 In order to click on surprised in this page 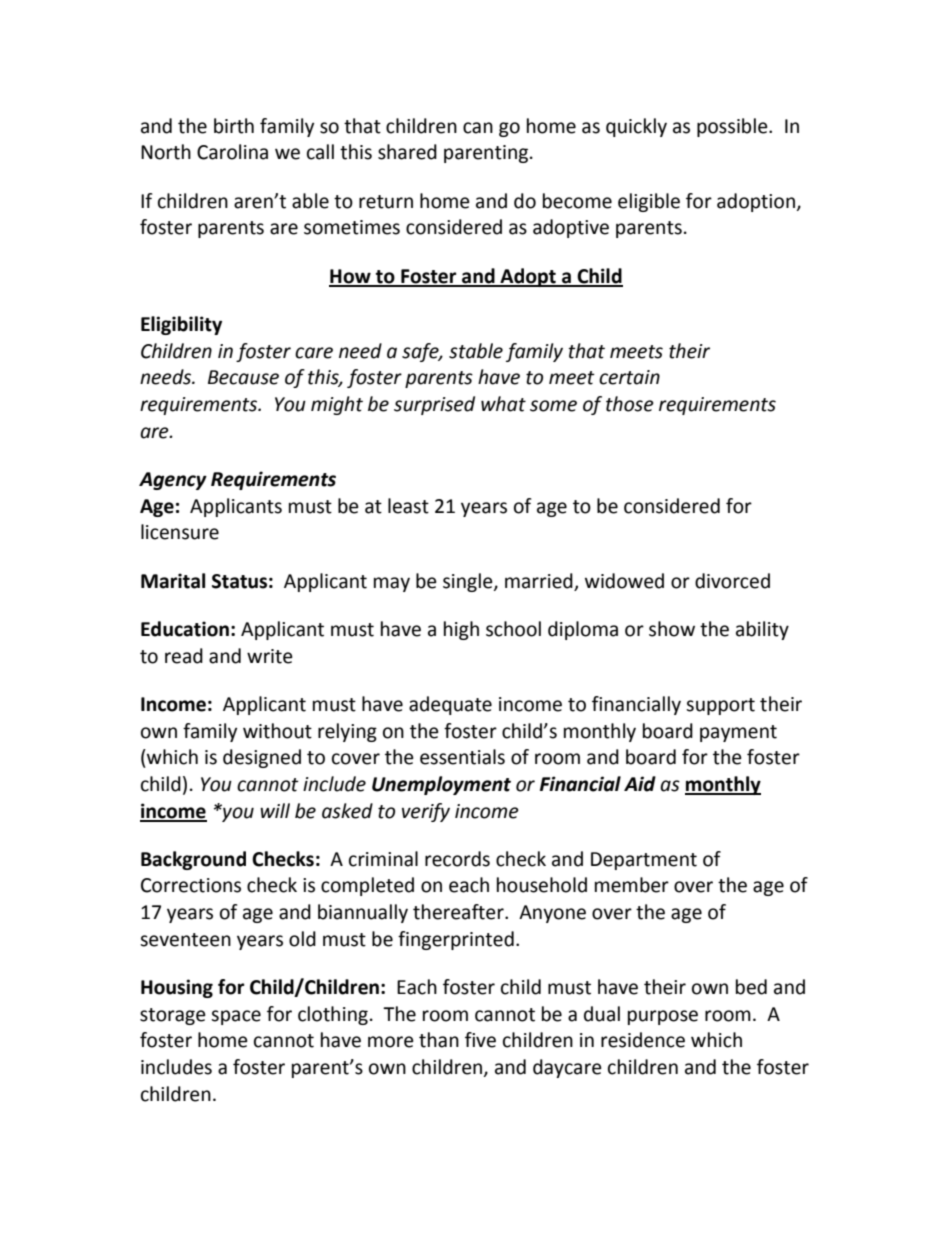, I will do `click(434, 405)`.
